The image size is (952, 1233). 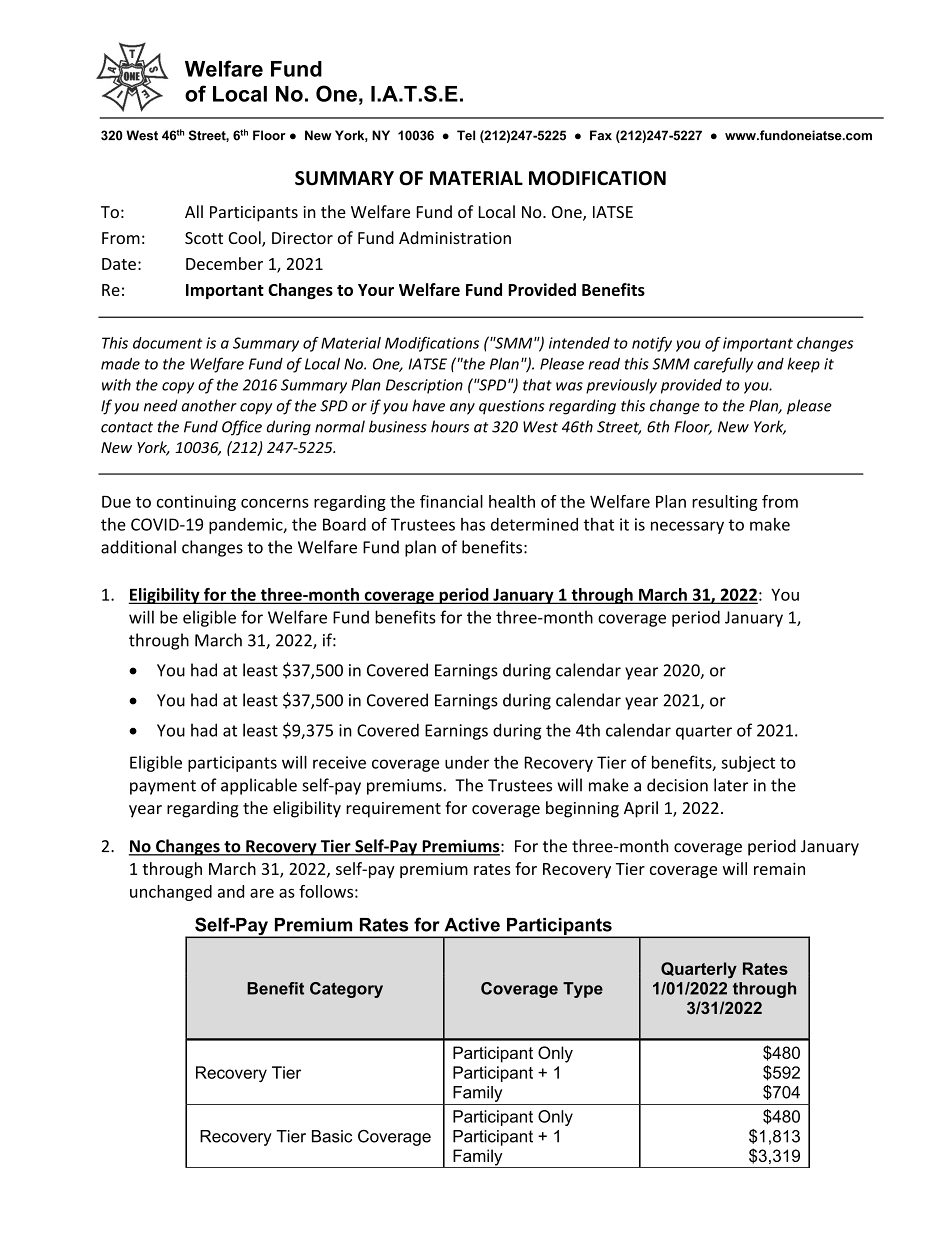 What do you see at coordinates (451, 501) in the screenshot?
I see `financial` at bounding box center [451, 501].
